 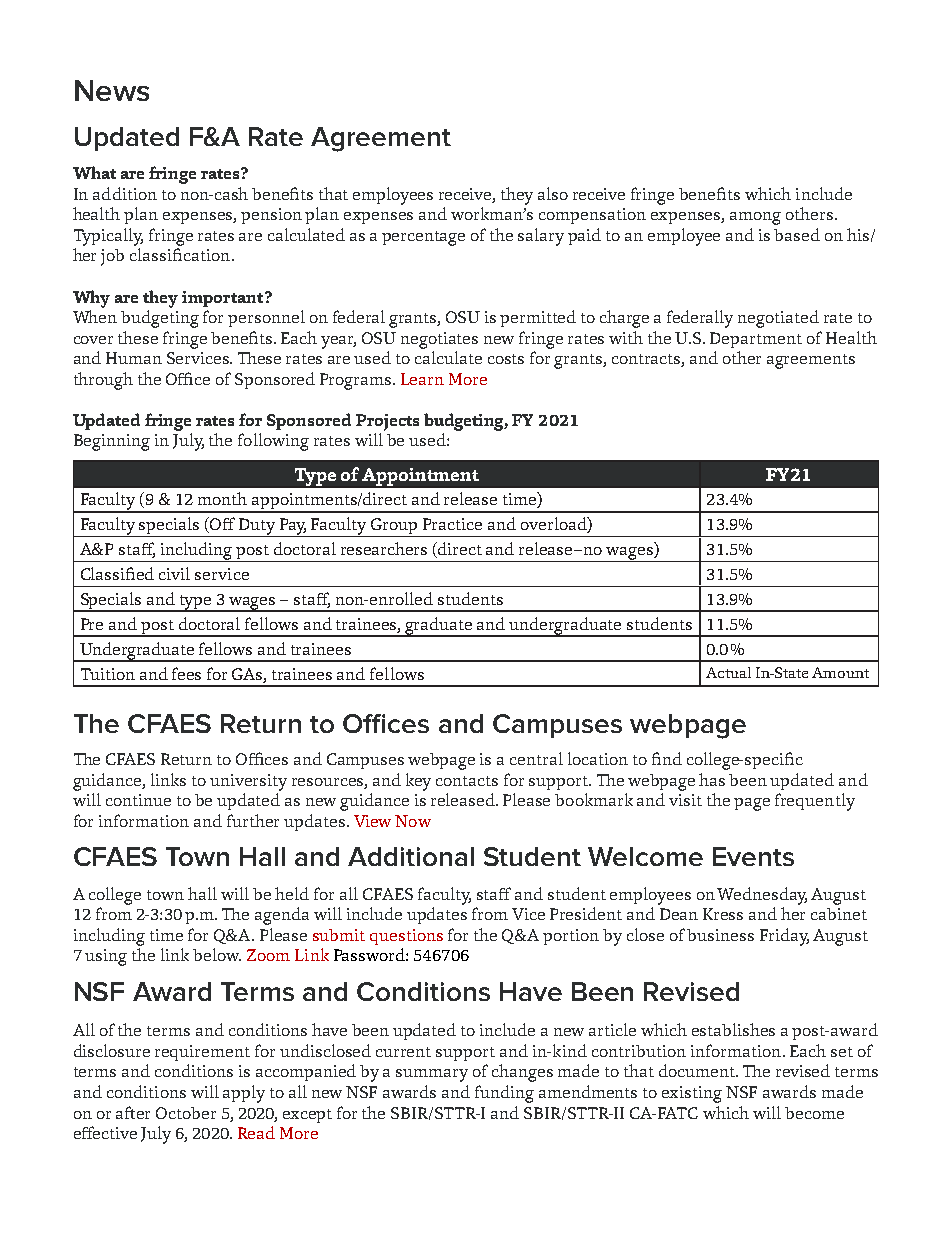 I want to click on existing, so click(x=692, y=1094).
